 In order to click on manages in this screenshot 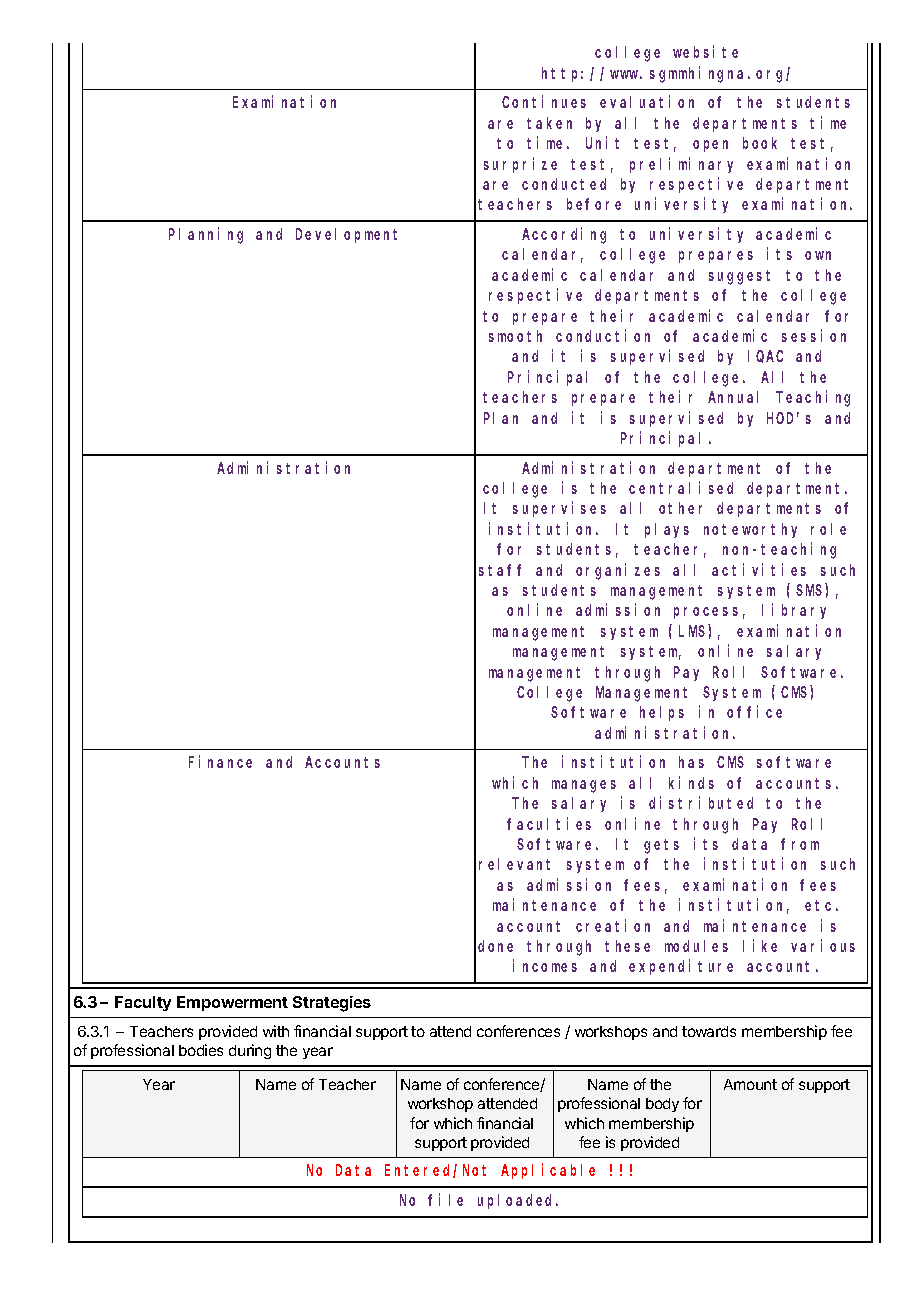, I will do `click(584, 786)`.
